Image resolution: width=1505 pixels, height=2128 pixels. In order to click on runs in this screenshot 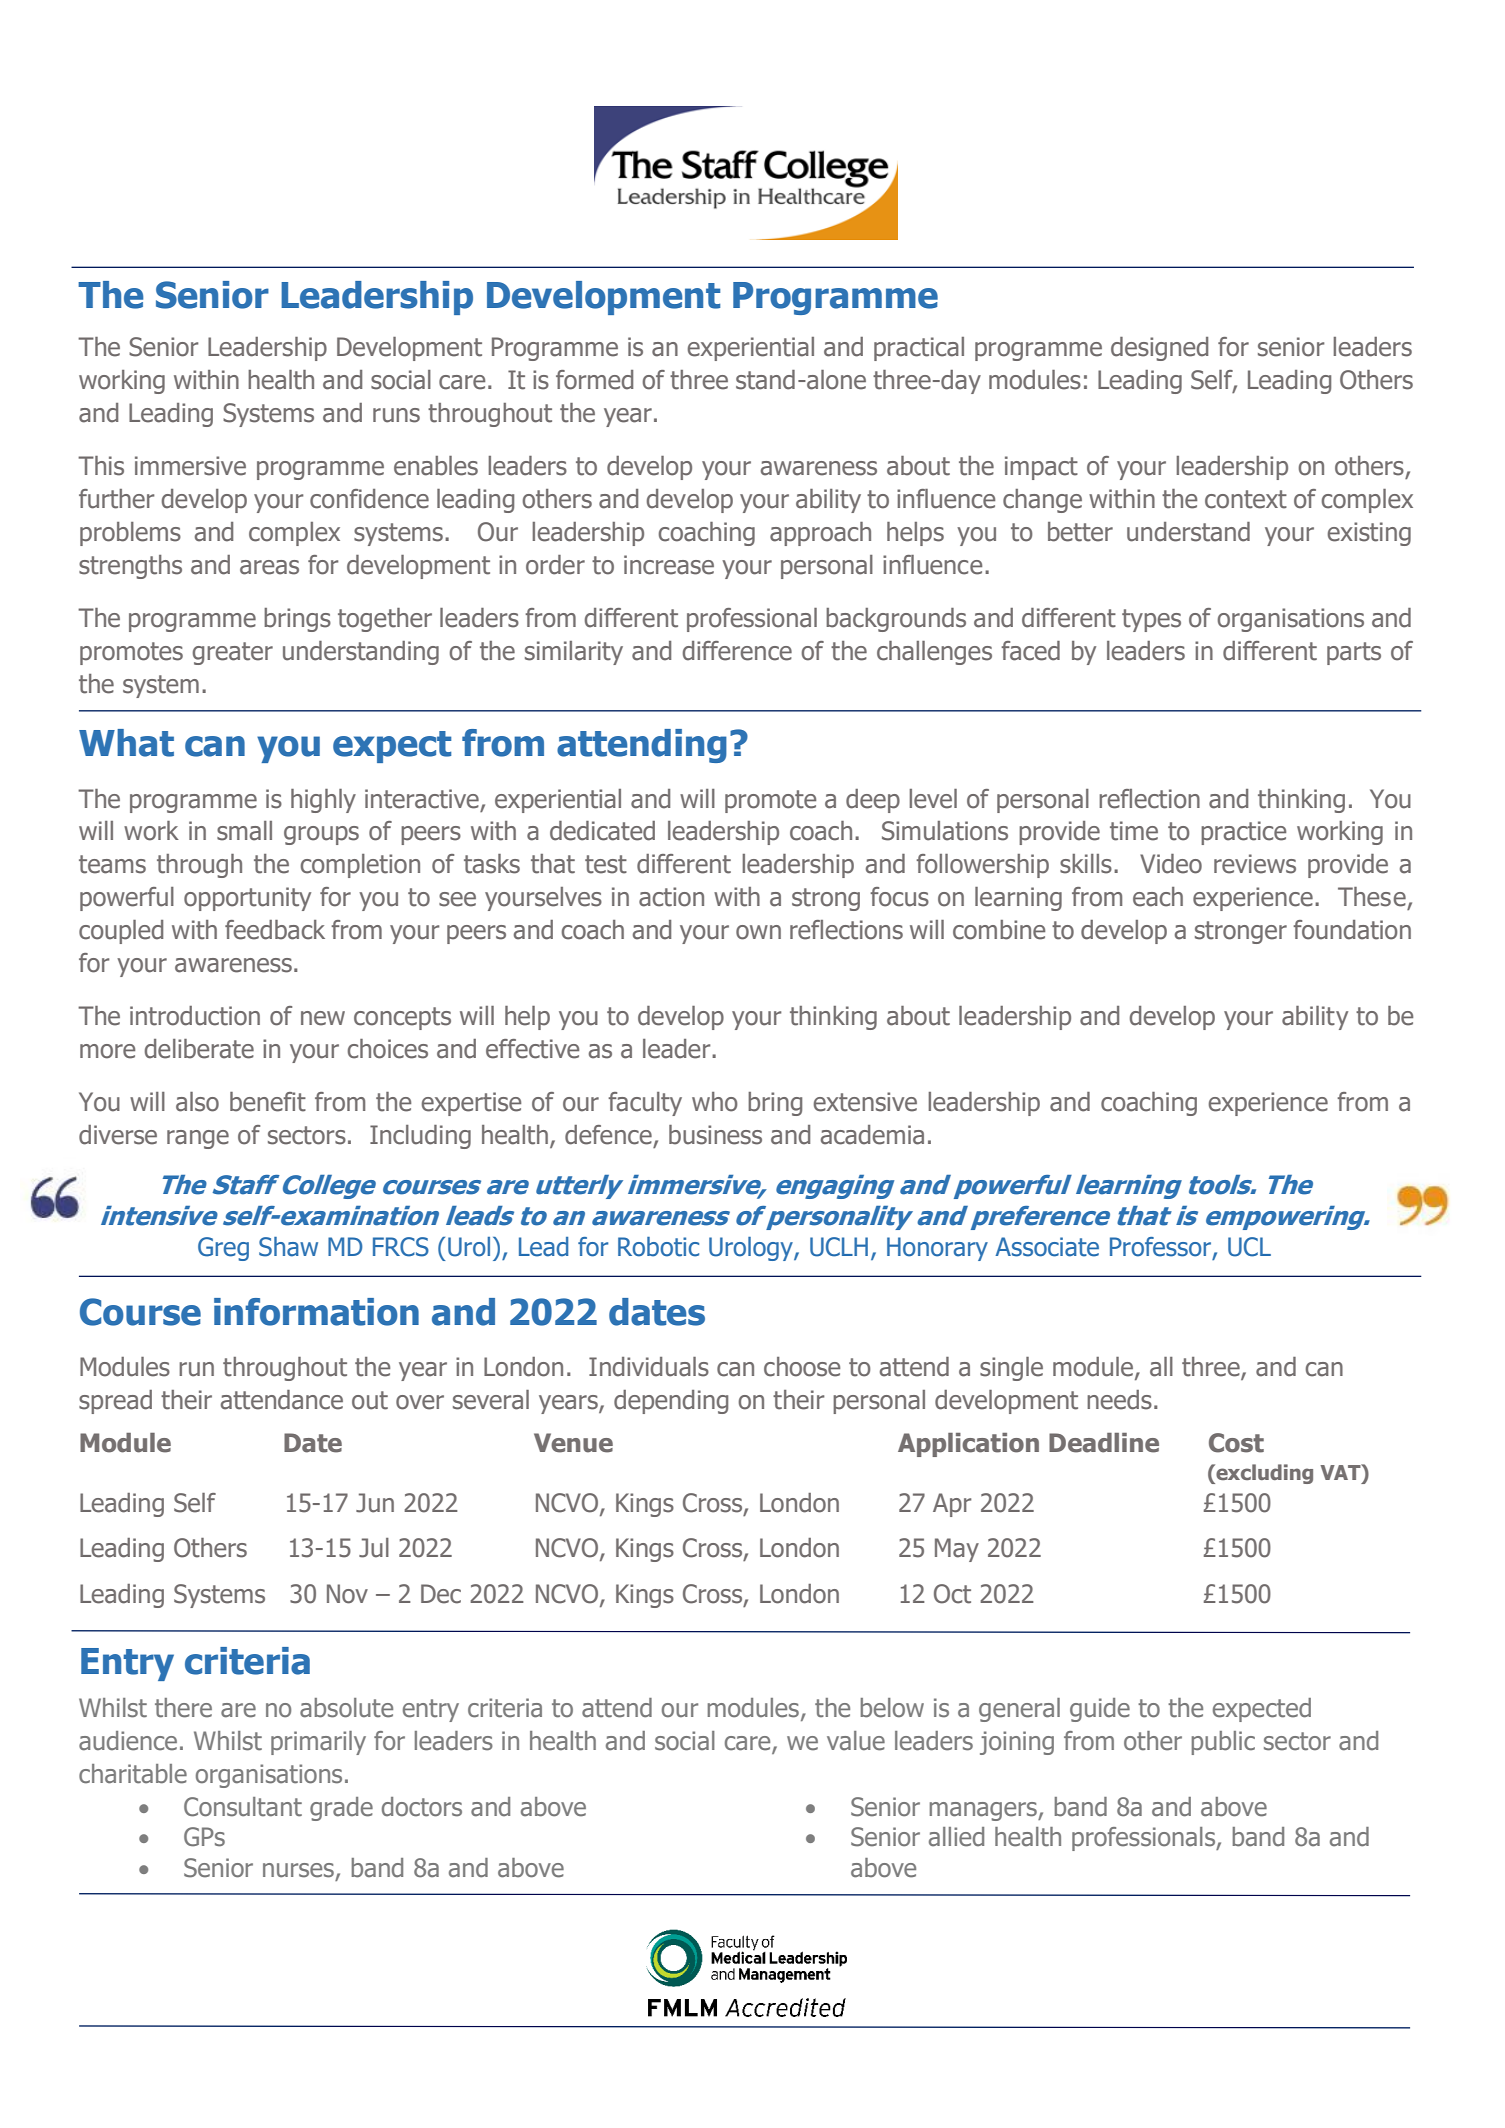, I will do `click(396, 415)`.
